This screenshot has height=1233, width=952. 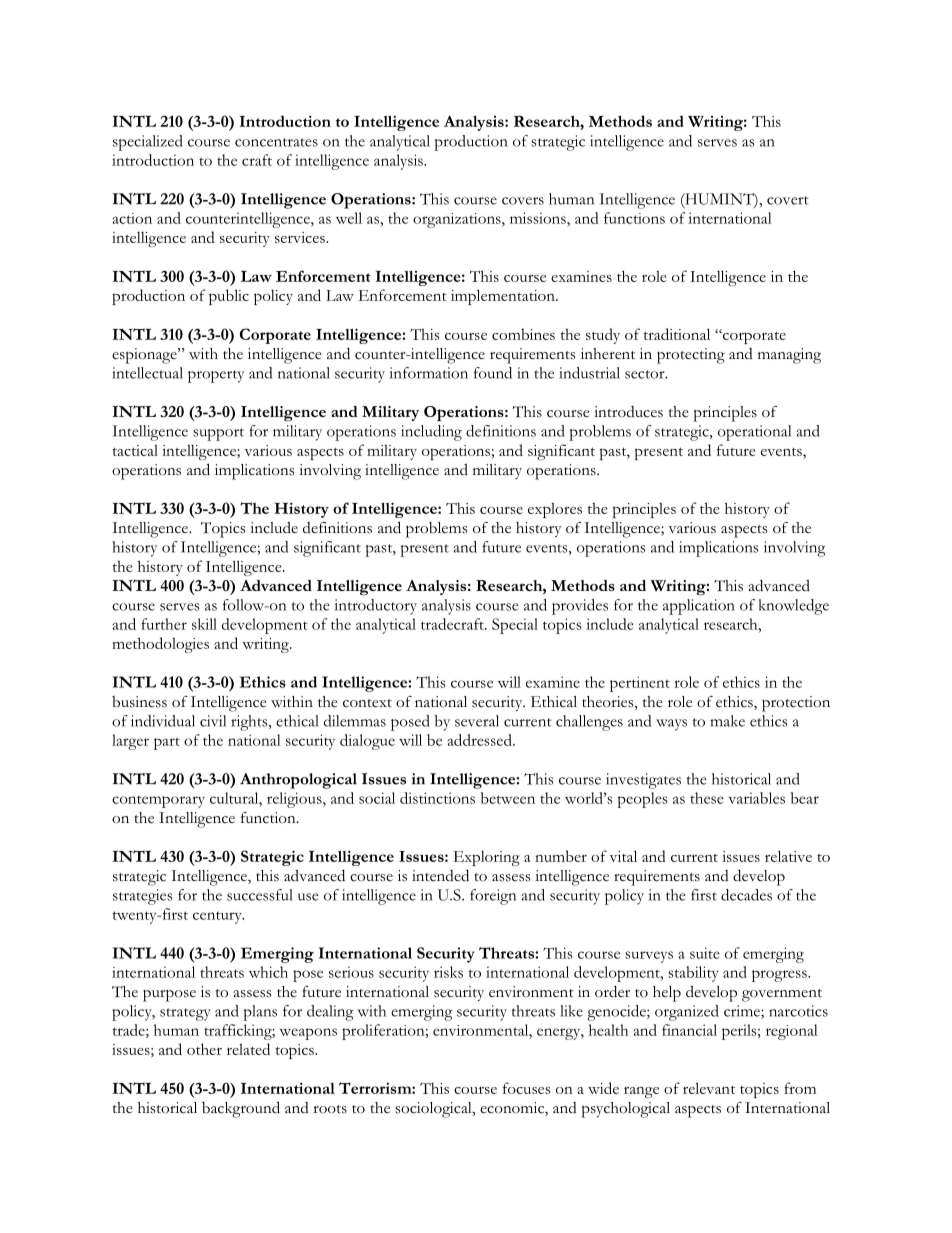 What do you see at coordinates (260, 895) in the screenshot?
I see `successful` at bounding box center [260, 895].
